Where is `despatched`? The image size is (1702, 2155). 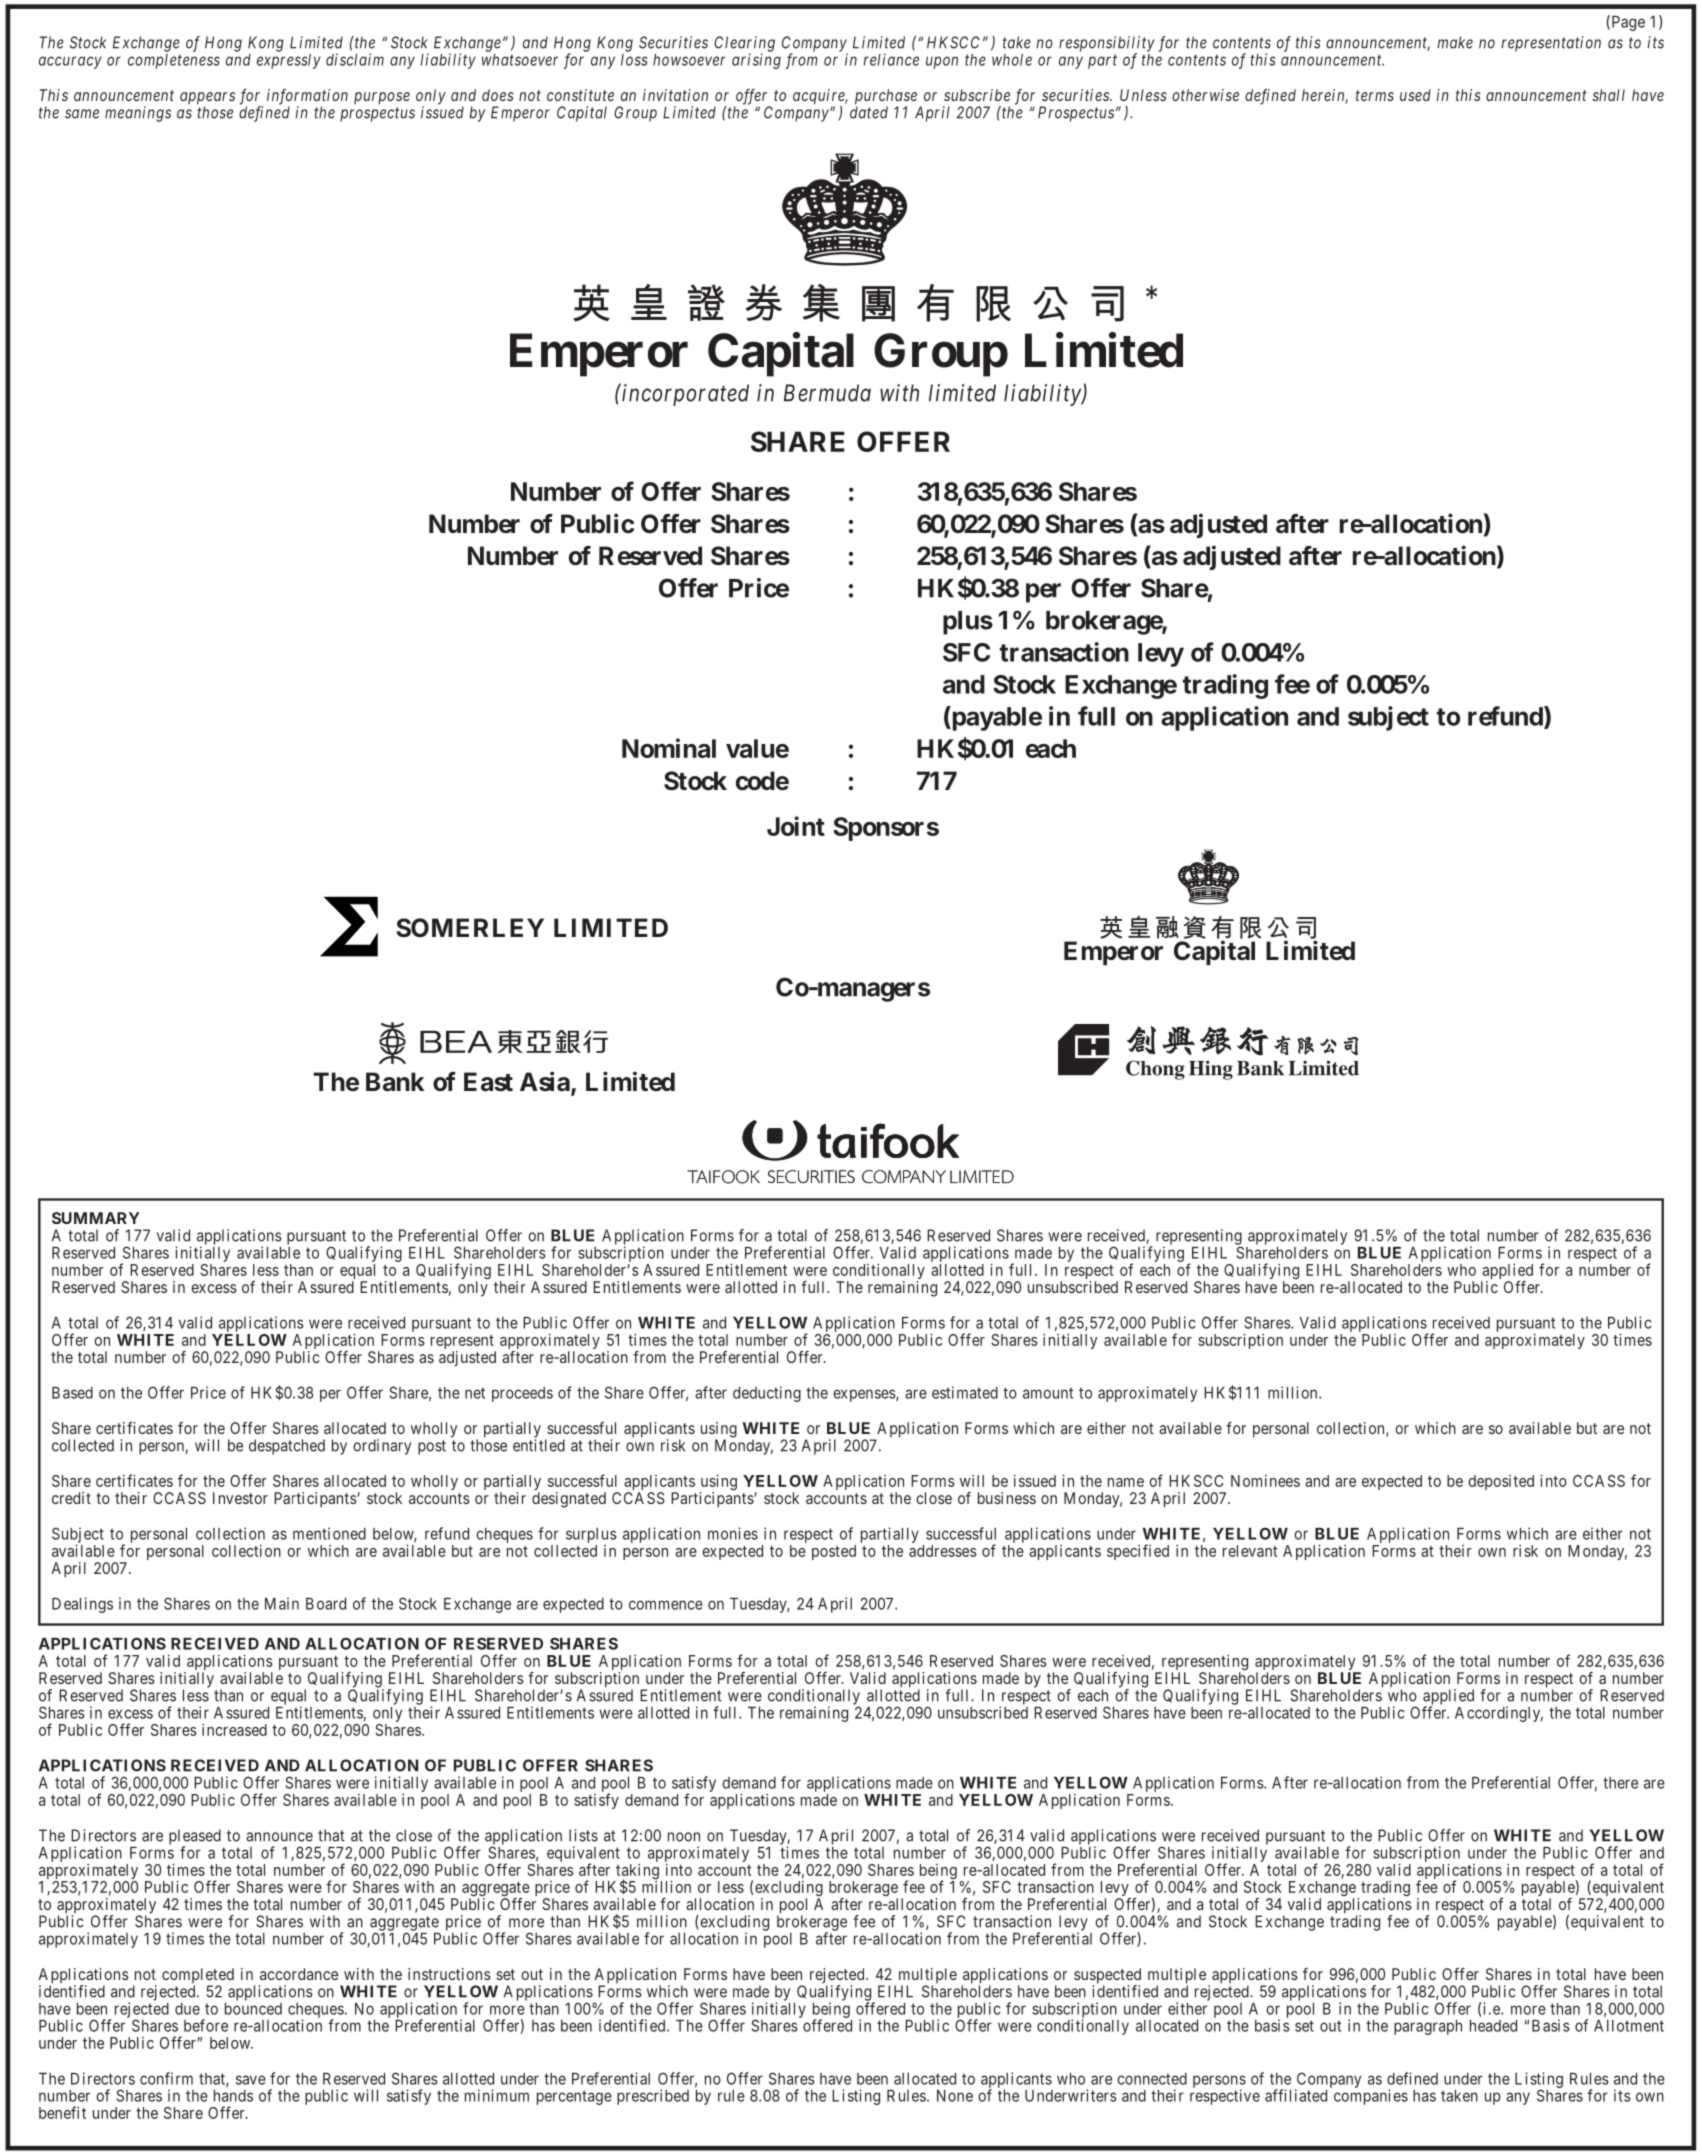 despatched is located at coordinates (287, 1447).
